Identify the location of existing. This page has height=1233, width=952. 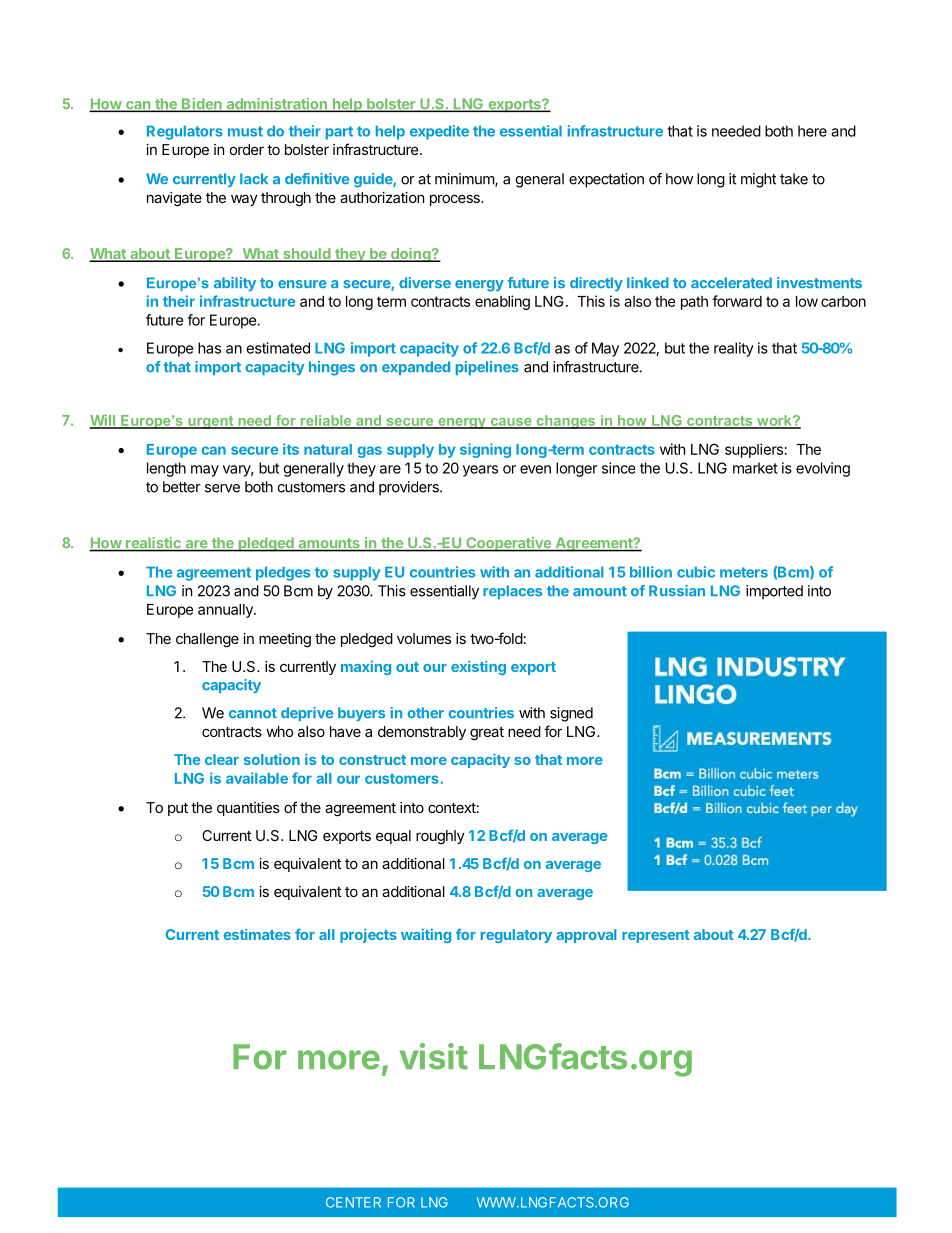
(478, 668).
